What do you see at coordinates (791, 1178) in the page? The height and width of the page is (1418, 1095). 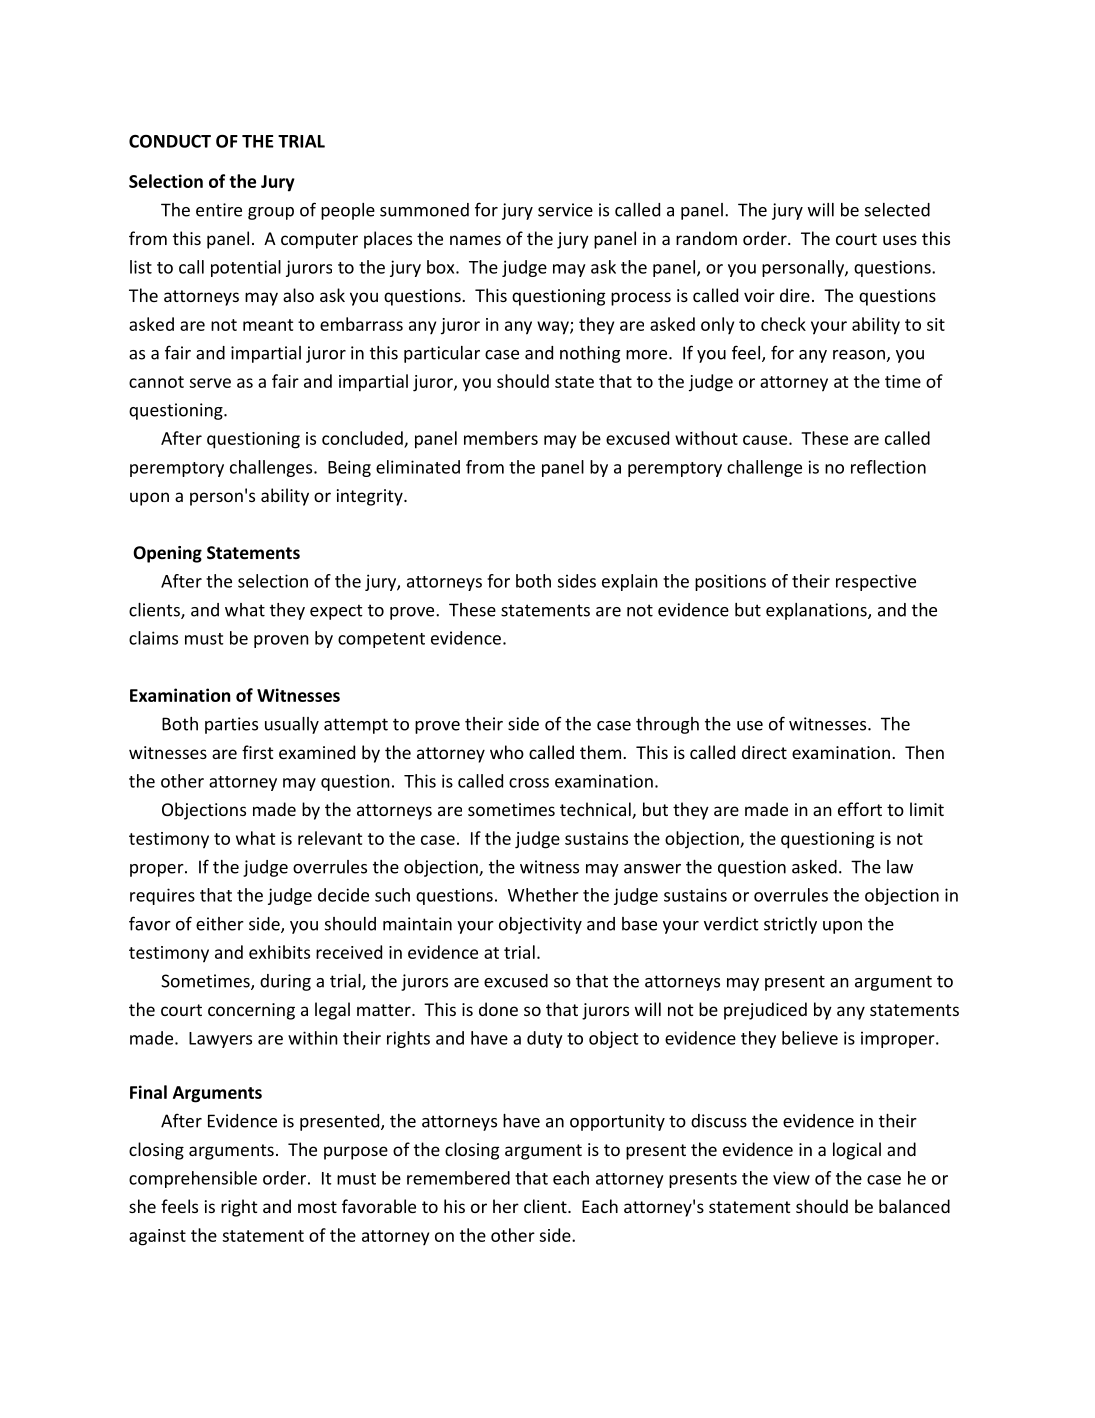 I see `view` at bounding box center [791, 1178].
